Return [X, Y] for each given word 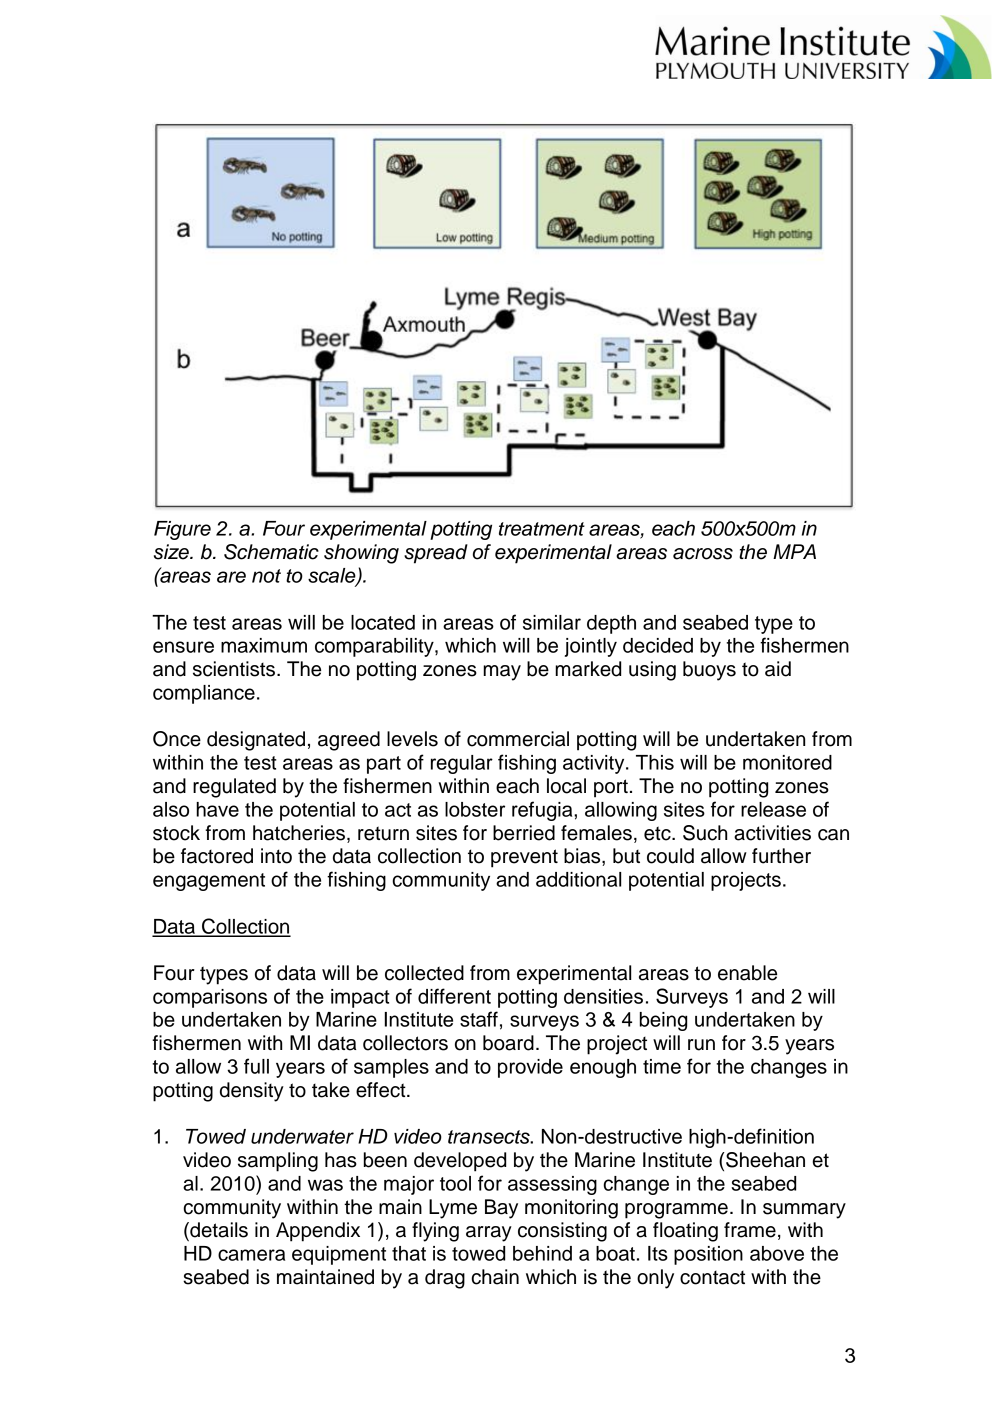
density [252, 1092]
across [703, 554]
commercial [518, 739]
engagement [209, 882]
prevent [524, 858]
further [781, 856]
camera [251, 1255]
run [701, 1045]
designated [256, 741]
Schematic [271, 552]
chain [495, 1277]
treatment [542, 529]
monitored [787, 762]
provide [530, 1068]
